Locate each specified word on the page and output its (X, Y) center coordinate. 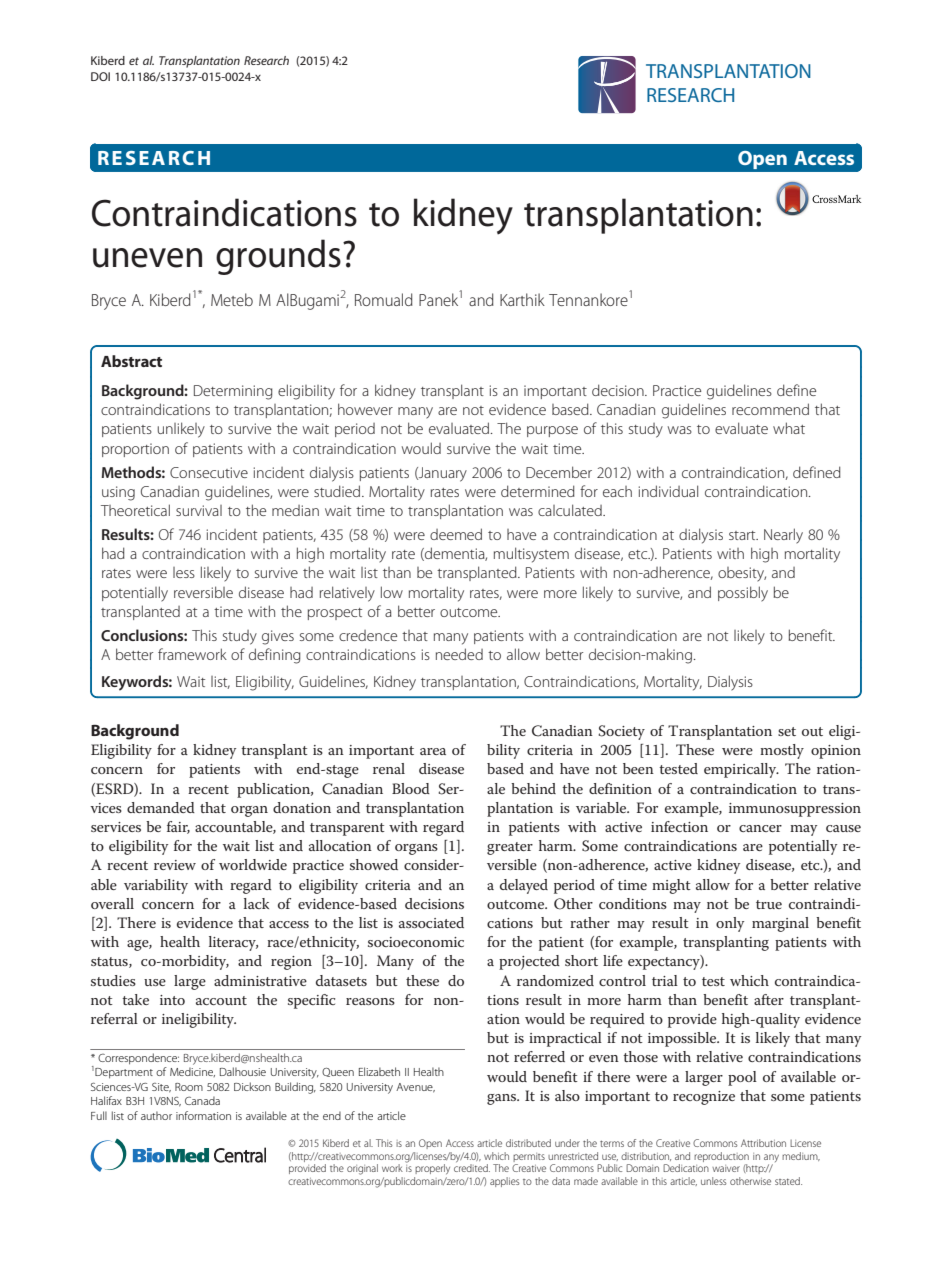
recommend (770, 409)
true (769, 904)
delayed (524, 886)
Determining (233, 392)
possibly (743, 594)
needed (459, 654)
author (156, 1115)
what (789, 428)
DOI (100, 76)
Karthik (522, 299)
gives (278, 637)
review (175, 865)
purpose (552, 431)
